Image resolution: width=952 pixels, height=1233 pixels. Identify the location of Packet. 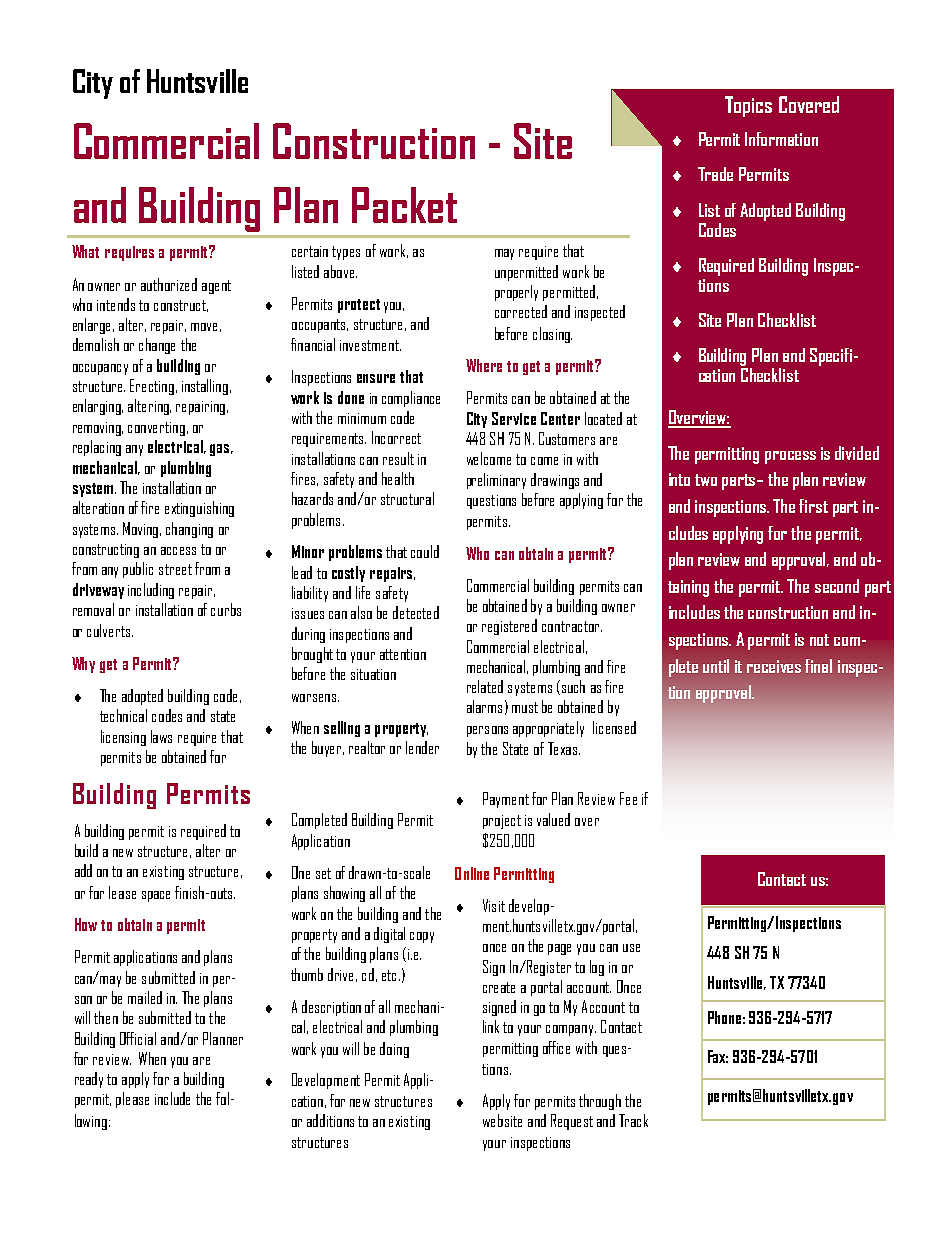
(404, 205).
